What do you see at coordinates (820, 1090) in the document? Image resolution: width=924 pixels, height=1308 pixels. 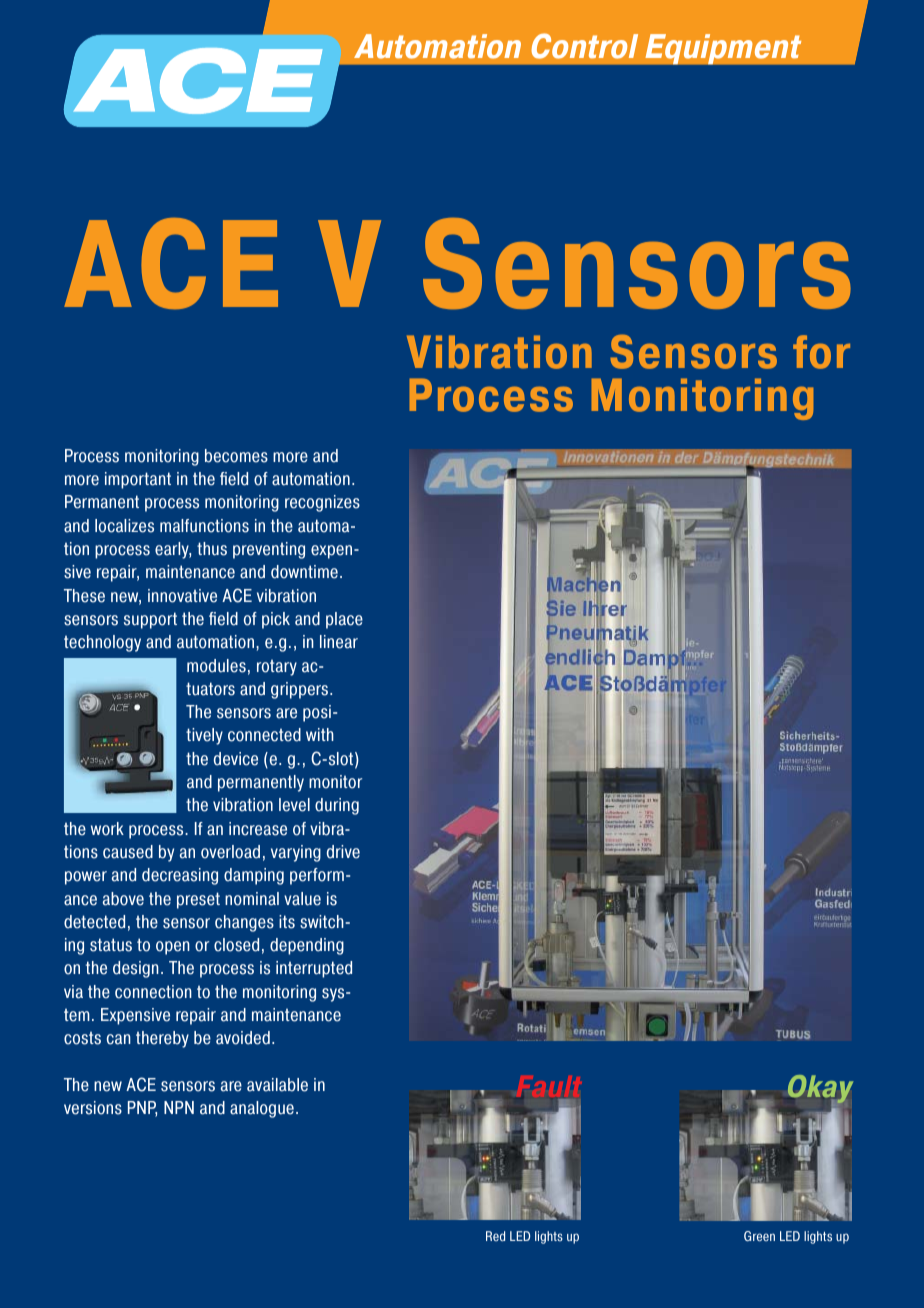 I see `Okay` at bounding box center [820, 1090].
